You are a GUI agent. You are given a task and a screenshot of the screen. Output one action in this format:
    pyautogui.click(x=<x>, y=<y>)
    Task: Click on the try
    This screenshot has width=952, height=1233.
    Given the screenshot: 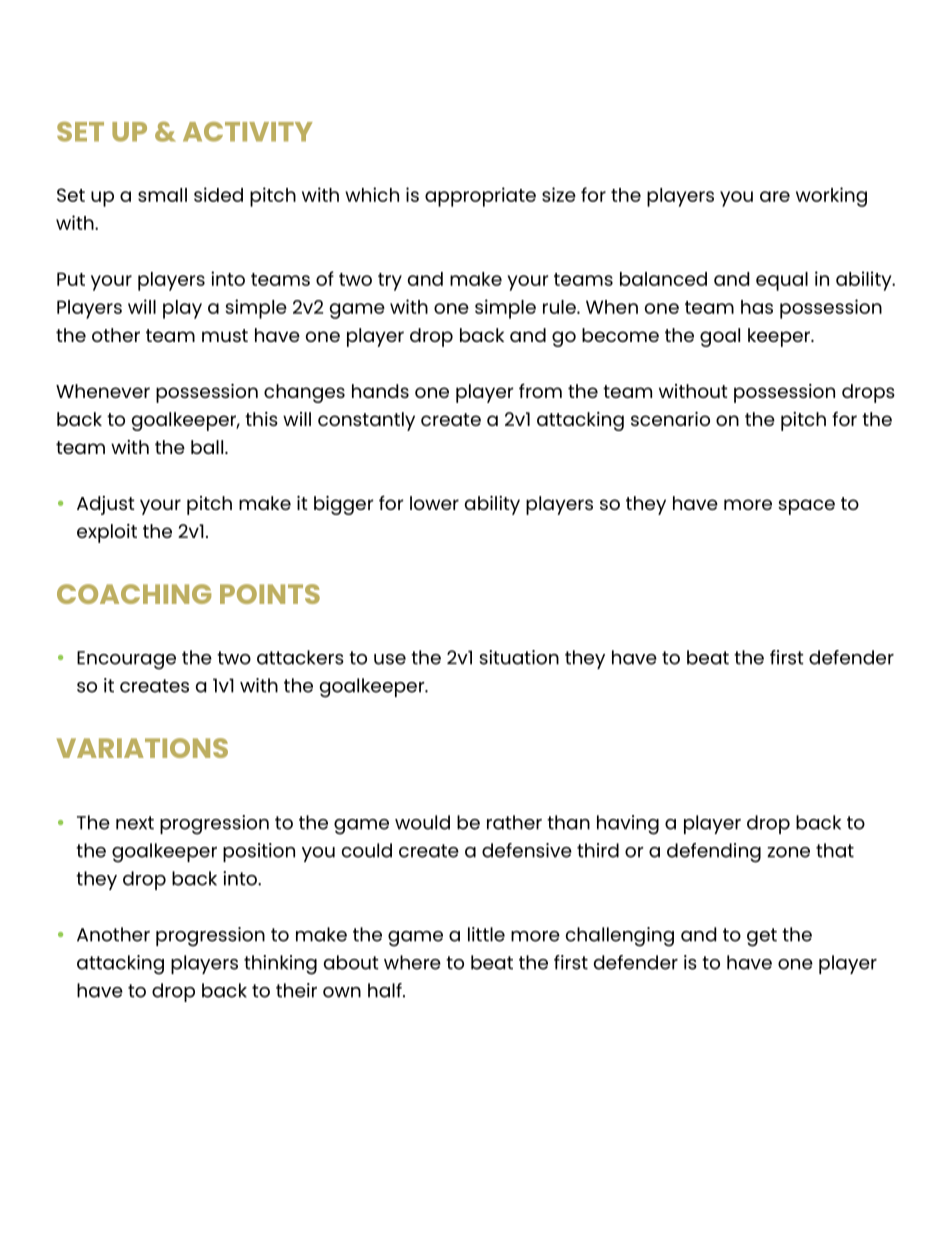 What is the action you would take?
    pyautogui.click(x=390, y=282)
